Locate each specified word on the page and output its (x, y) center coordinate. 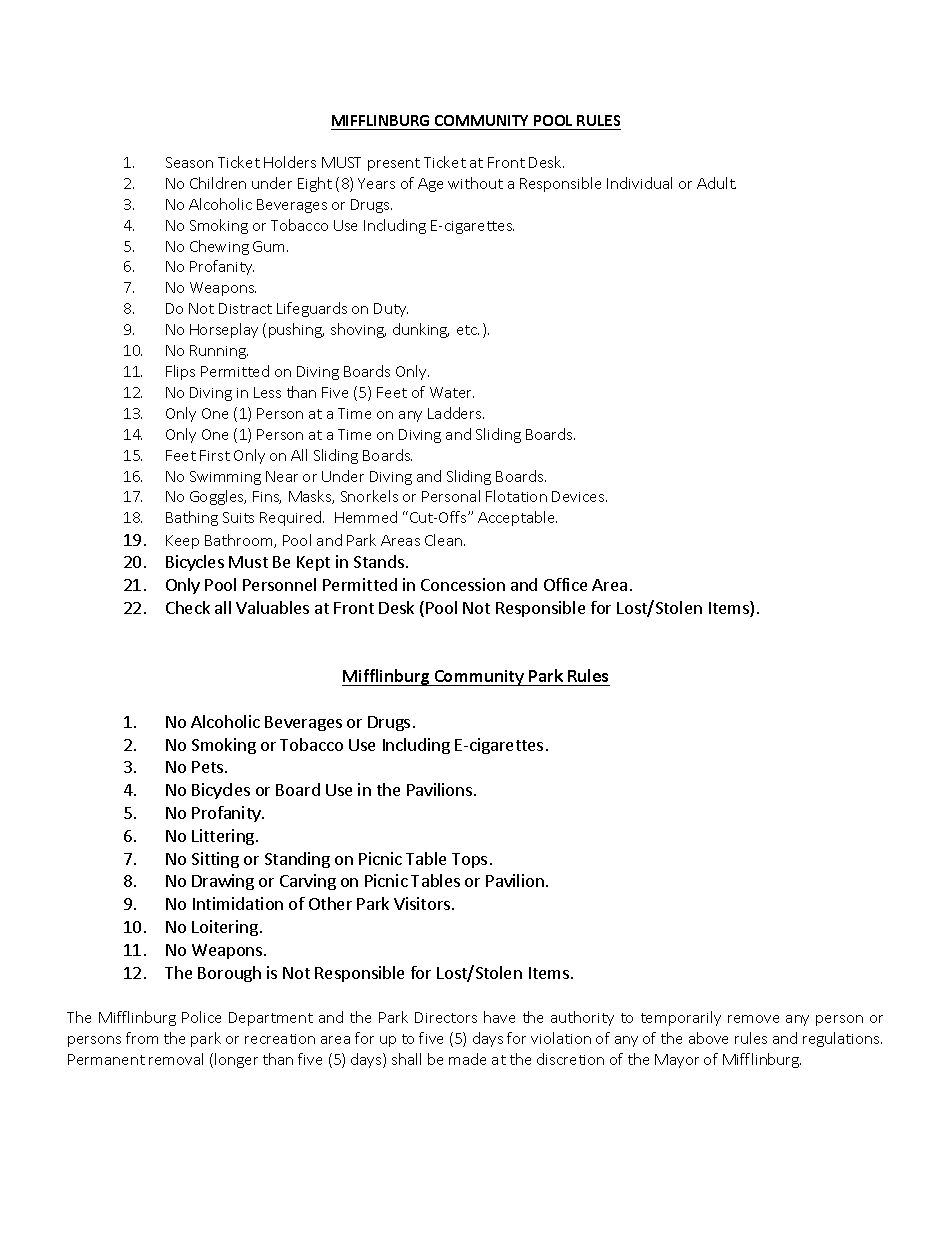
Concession (463, 584)
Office (565, 584)
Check (188, 607)
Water (452, 392)
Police (201, 1017)
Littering (224, 837)
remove (753, 1019)
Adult (716, 183)
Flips (180, 372)
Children (218, 183)
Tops (469, 860)
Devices (579, 496)
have (499, 1017)
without (475, 183)
